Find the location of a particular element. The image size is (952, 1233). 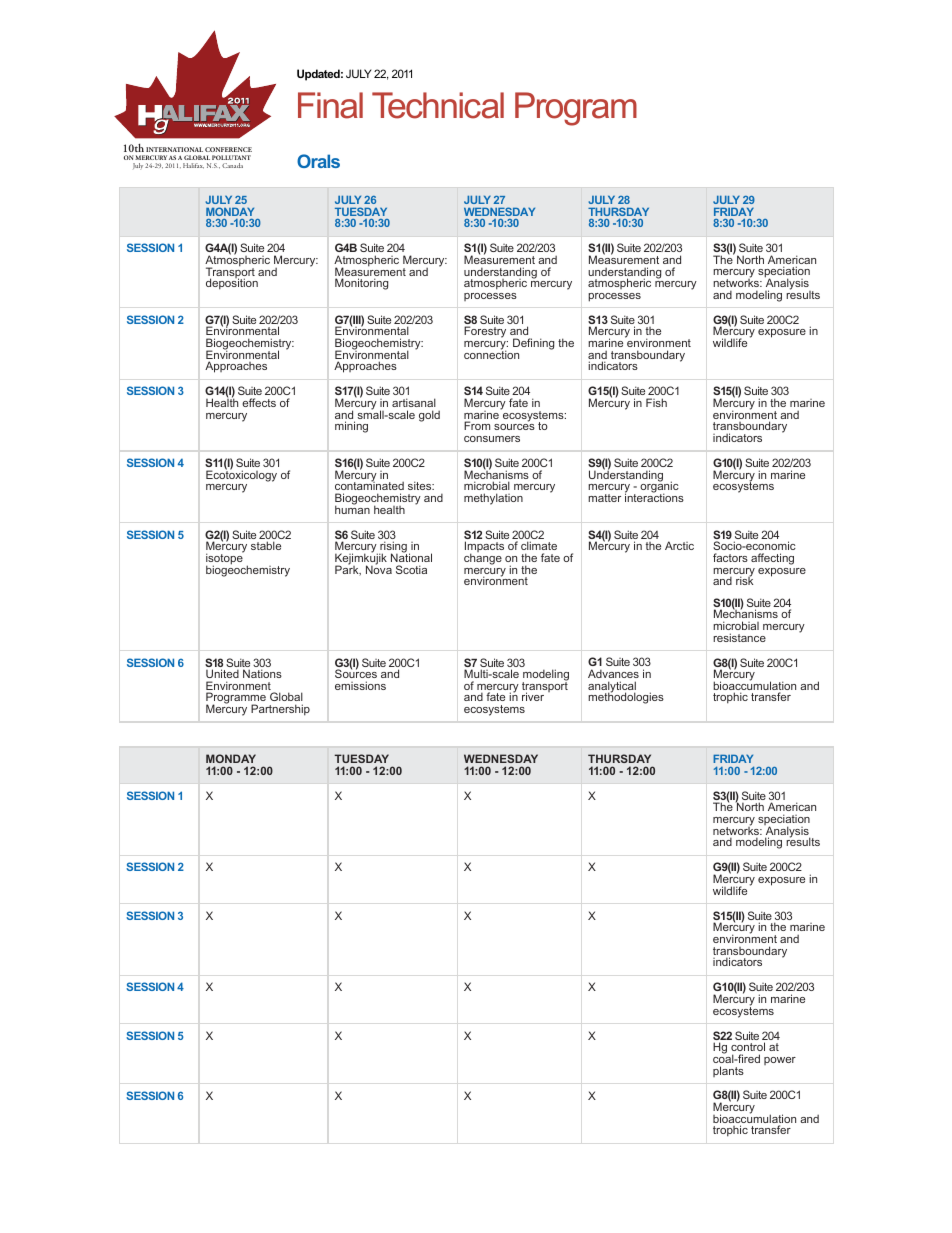

plants is located at coordinates (728, 1071).
